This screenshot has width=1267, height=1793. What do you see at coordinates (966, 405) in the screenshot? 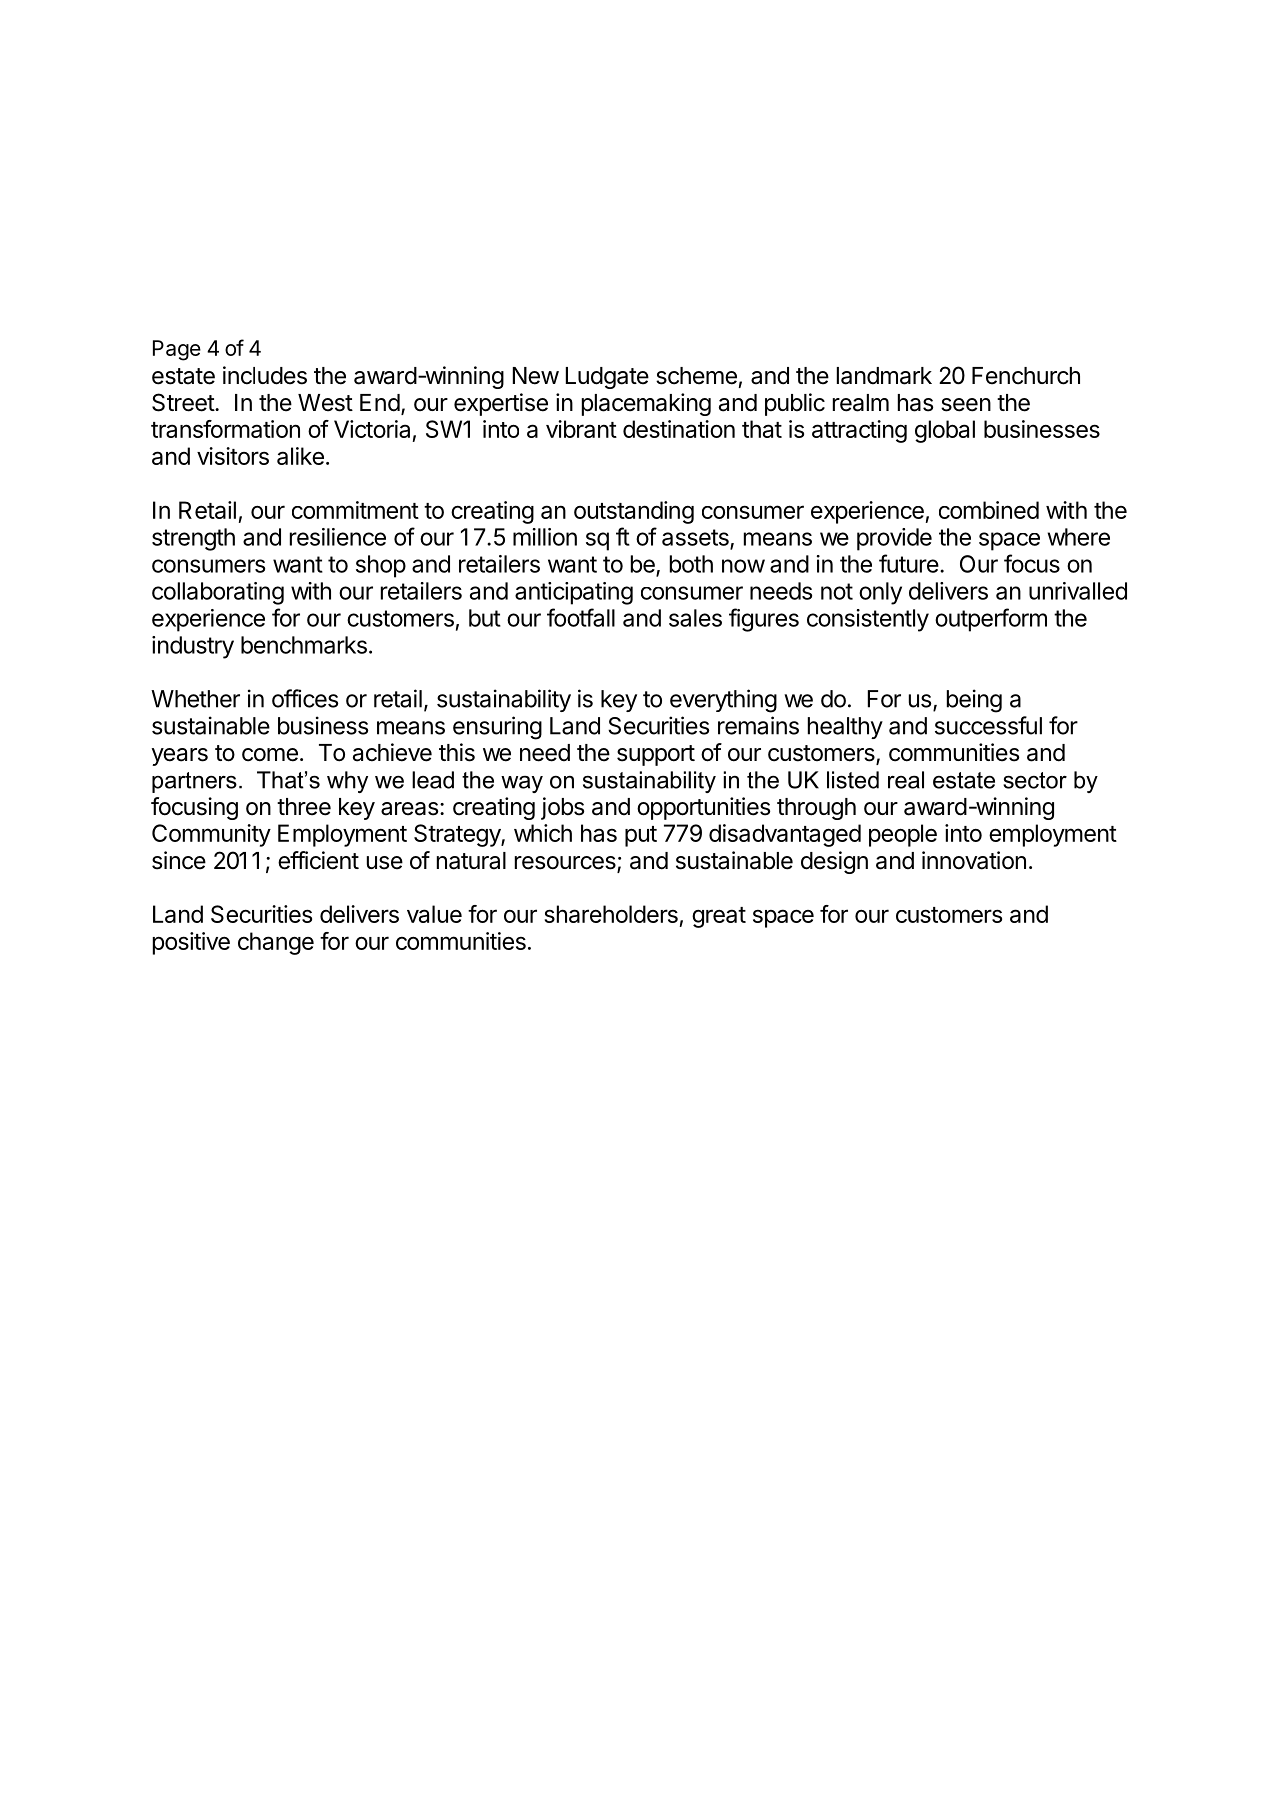
I see `seen` at bounding box center [966, 405].
